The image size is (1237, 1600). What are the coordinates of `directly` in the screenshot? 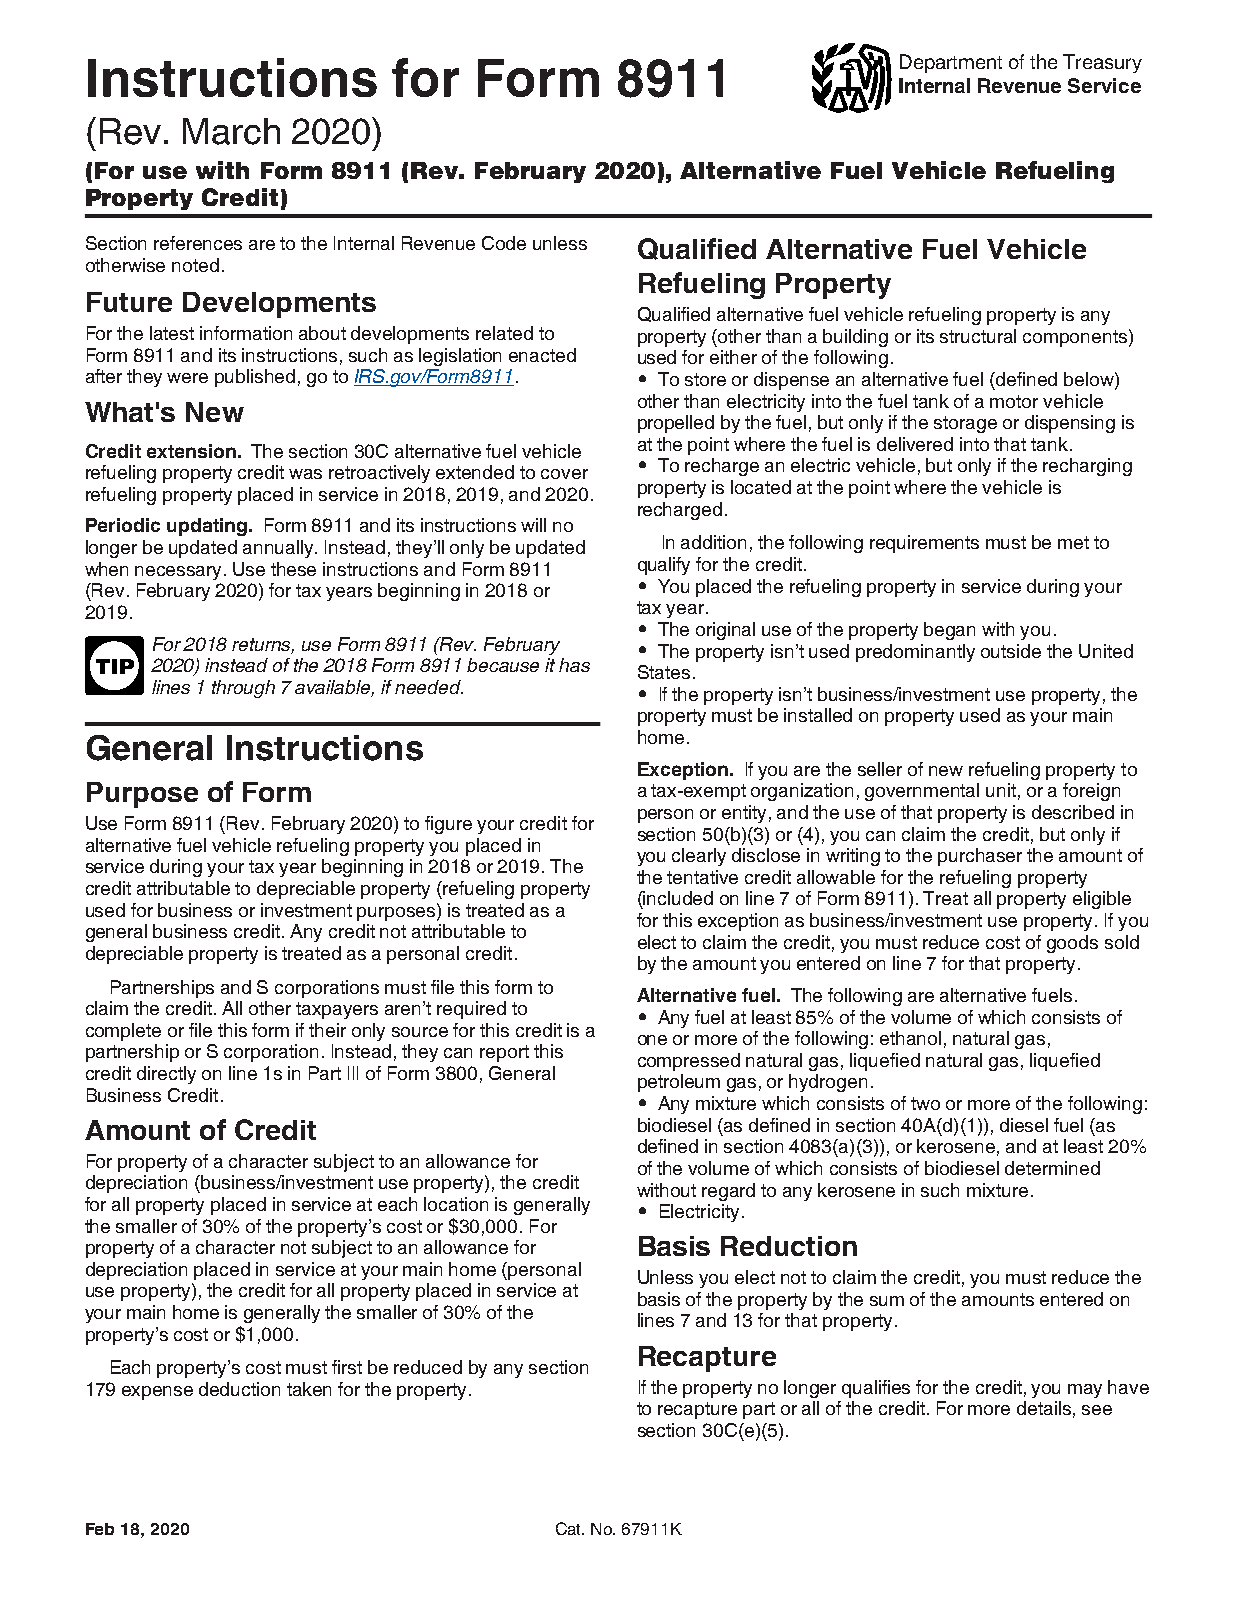 It's located at (166, 1075).
